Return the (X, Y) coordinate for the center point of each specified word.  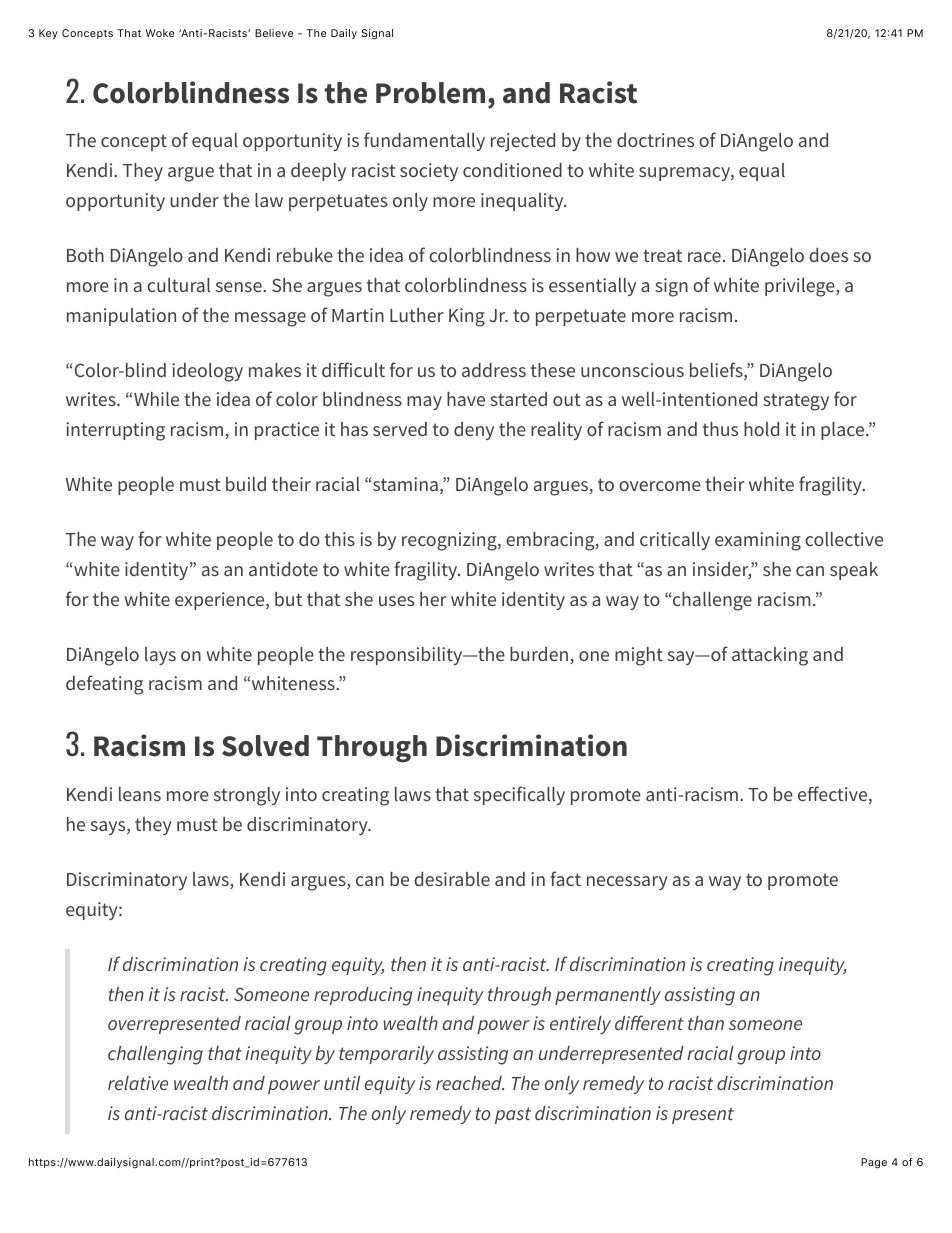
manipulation (121, 317)
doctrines (655, 140)
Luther (417, 315)
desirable (452, 879)
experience (221, 601)
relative (138, 1083)
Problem (430, 93)
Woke (160, 33)
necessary (627, 883)
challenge (712, 601)
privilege (801, 287)
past (513, 1115)
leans (140, 794)
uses (396, 601)
